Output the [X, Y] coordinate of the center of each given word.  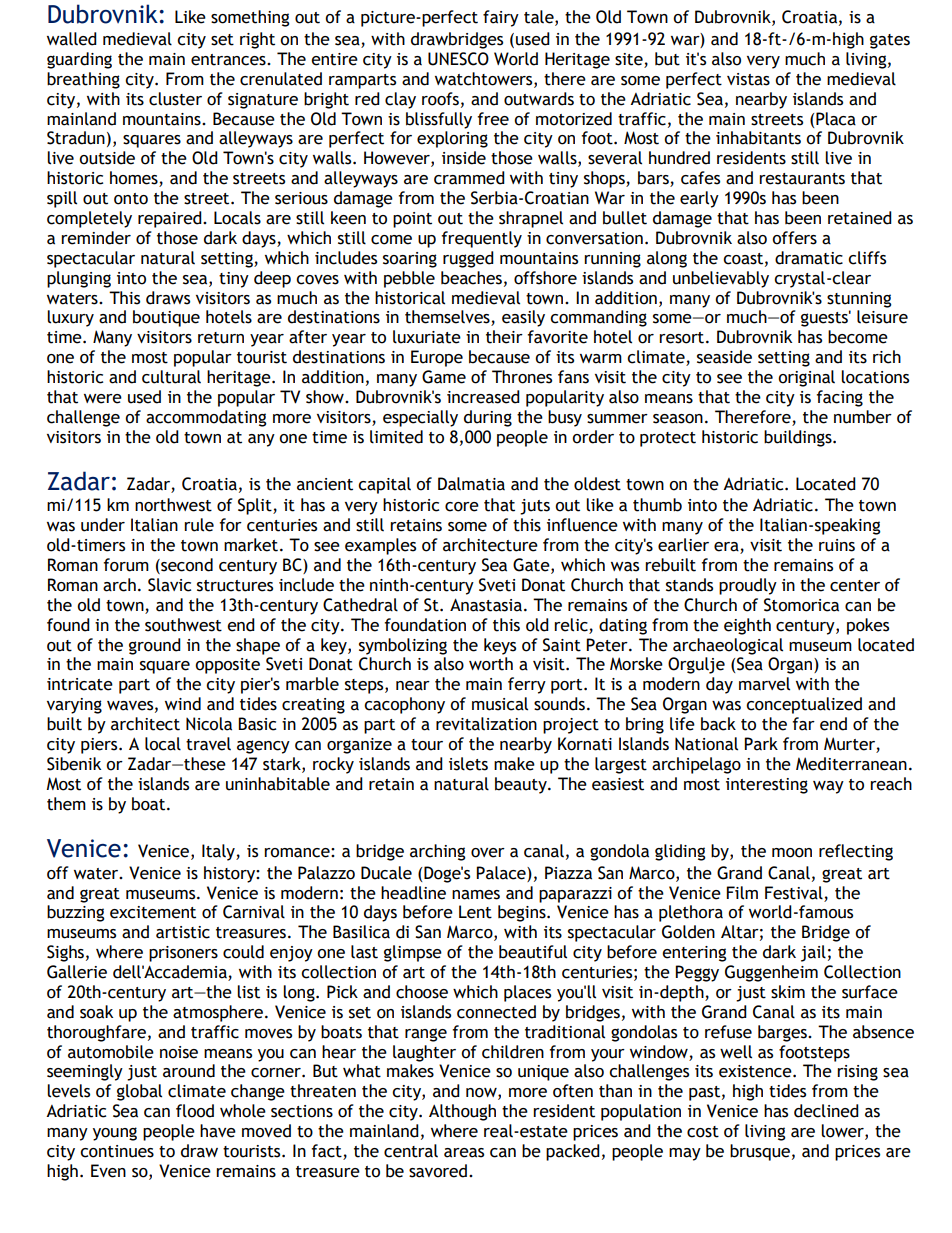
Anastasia [486, 605]
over [488, 853]
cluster [175, 99]
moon [792, 853]
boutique [166, 318]
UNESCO [458, 59]
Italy [219, 852]
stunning [859, 300]
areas [464, 1153]
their [504, 337]
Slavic [169, 585]
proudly [748, 586]
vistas [748, 79]
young [115, 1134]
